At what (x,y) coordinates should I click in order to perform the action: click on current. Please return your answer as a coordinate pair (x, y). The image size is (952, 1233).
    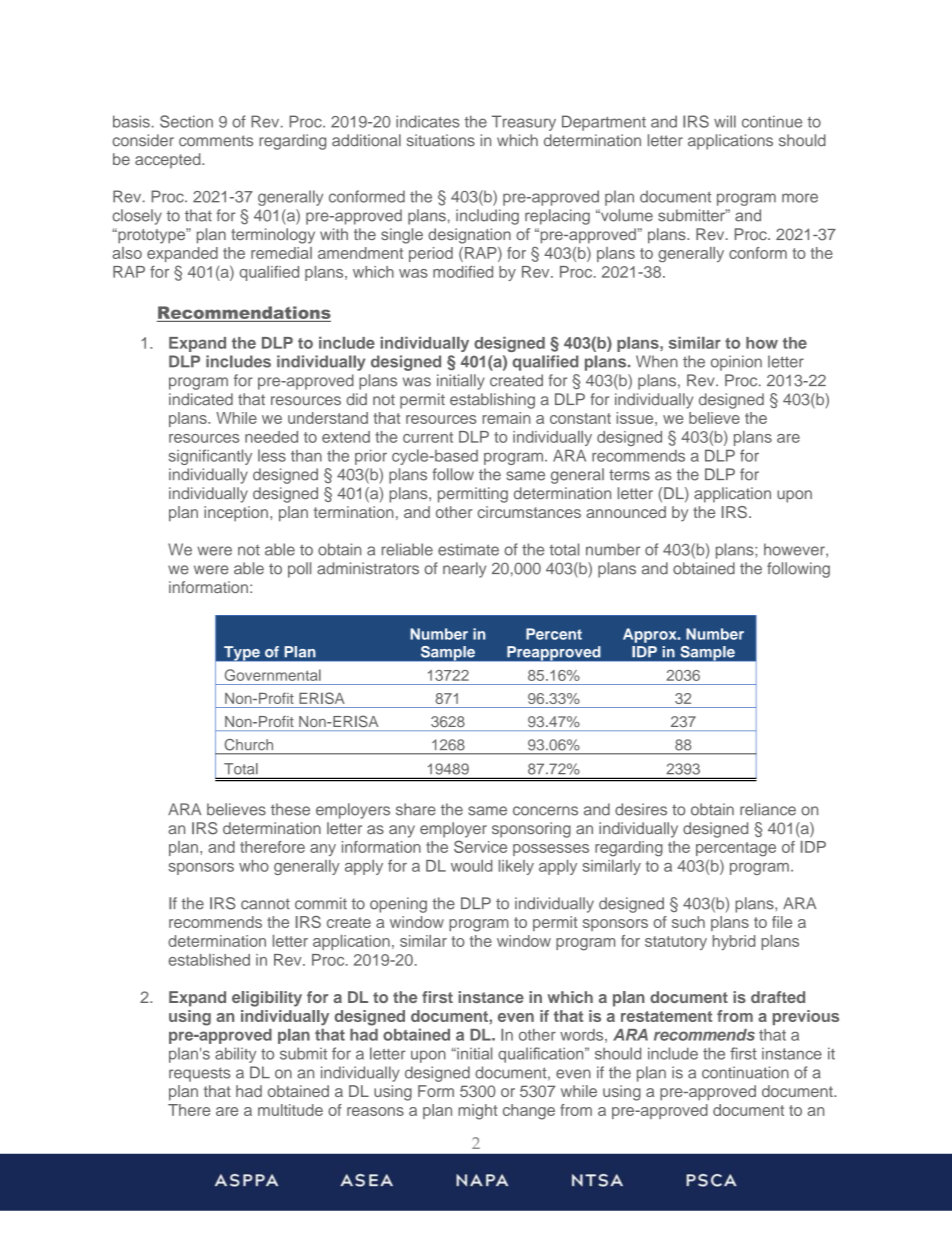
    Looking at the image, I should click on (428, 437).
